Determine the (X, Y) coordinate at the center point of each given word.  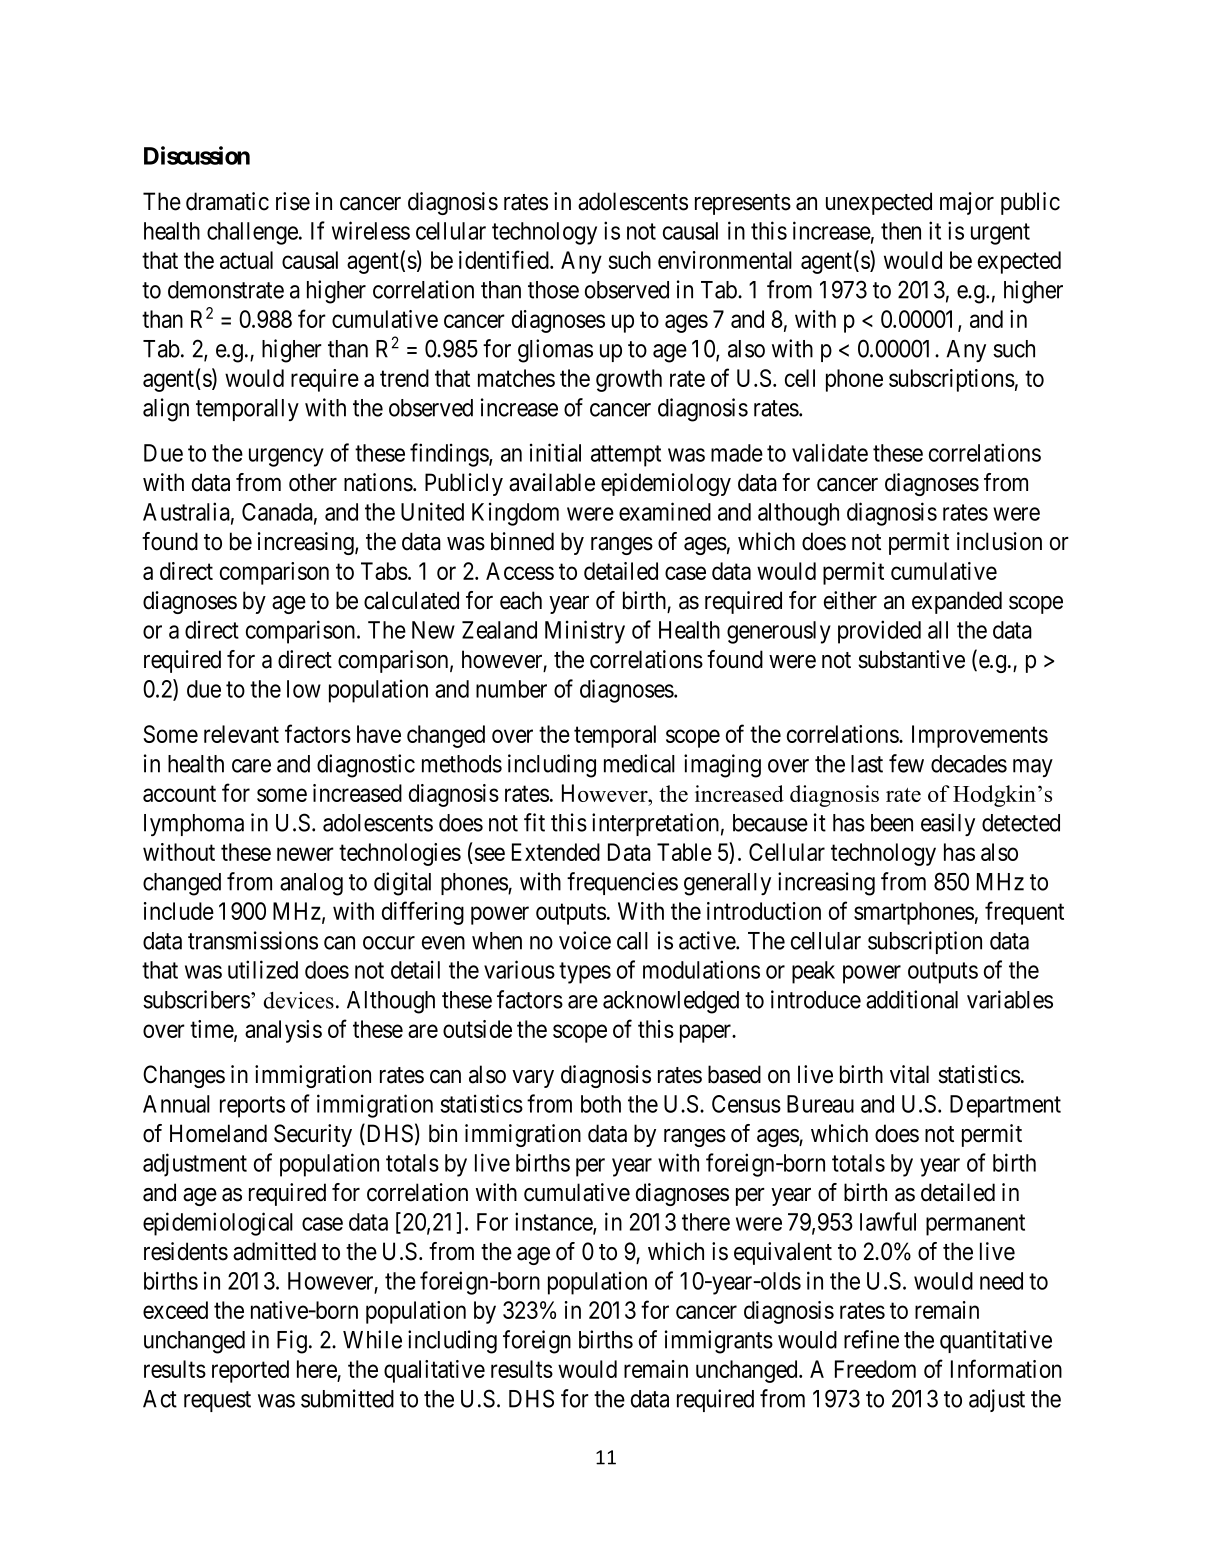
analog (311, 884)
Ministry (585, 632)
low (304, 689)
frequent (1024, 913)
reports (252, 1107)
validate (830, 452)
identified (505, 259)
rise (293, 201)
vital (909, 1074)
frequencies (622, 883)
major (967, 203)
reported (250, 1371)
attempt (626, 456)
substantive (911, 659)
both (601, 1104)
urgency (286, 457)
